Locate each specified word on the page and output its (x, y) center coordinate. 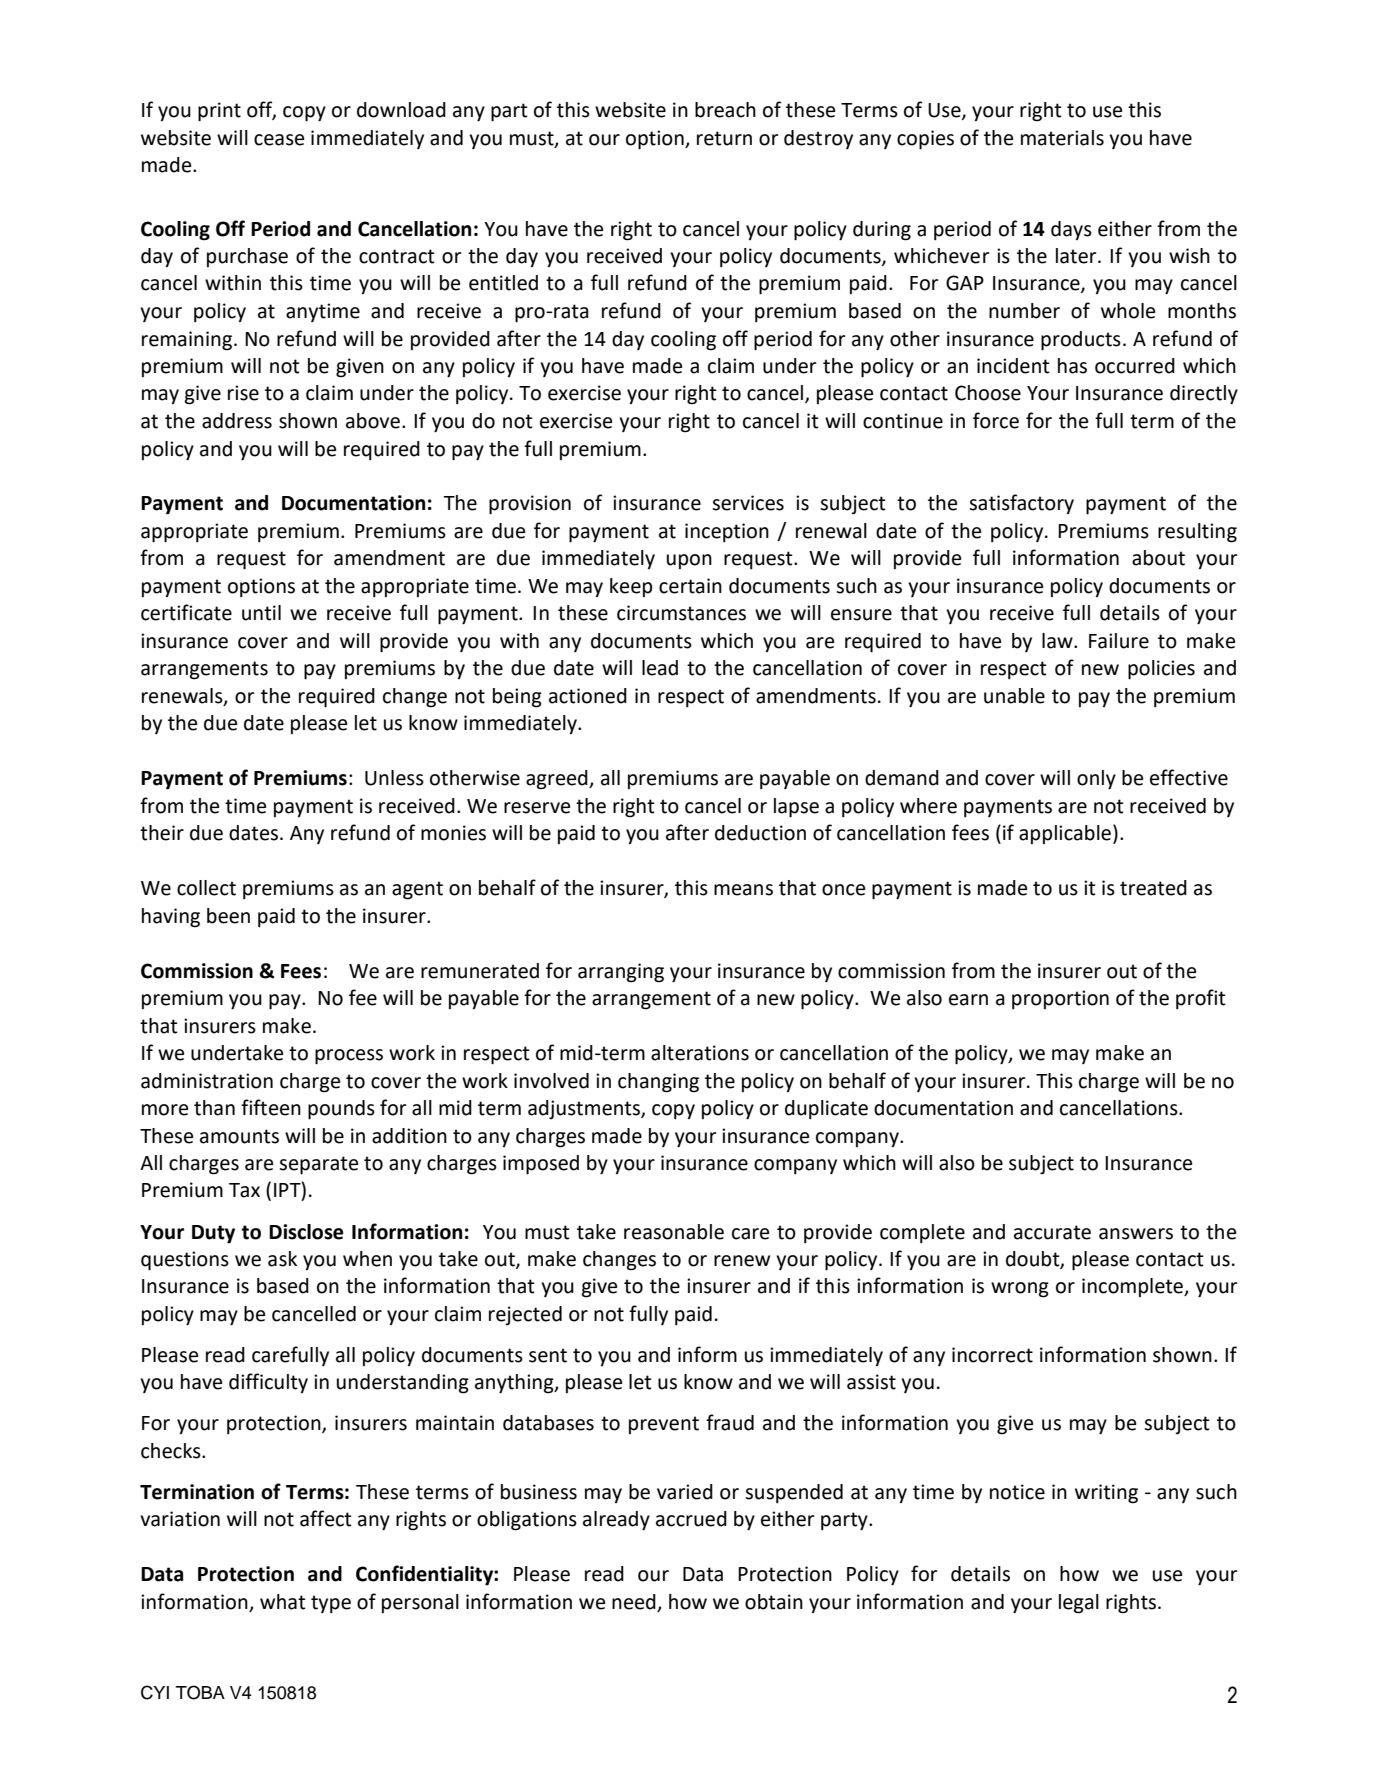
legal (1079, 1604)
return (724, 138)
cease (279, 140)
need (635, 1603)
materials (1062, 138)
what (283, 1602)
